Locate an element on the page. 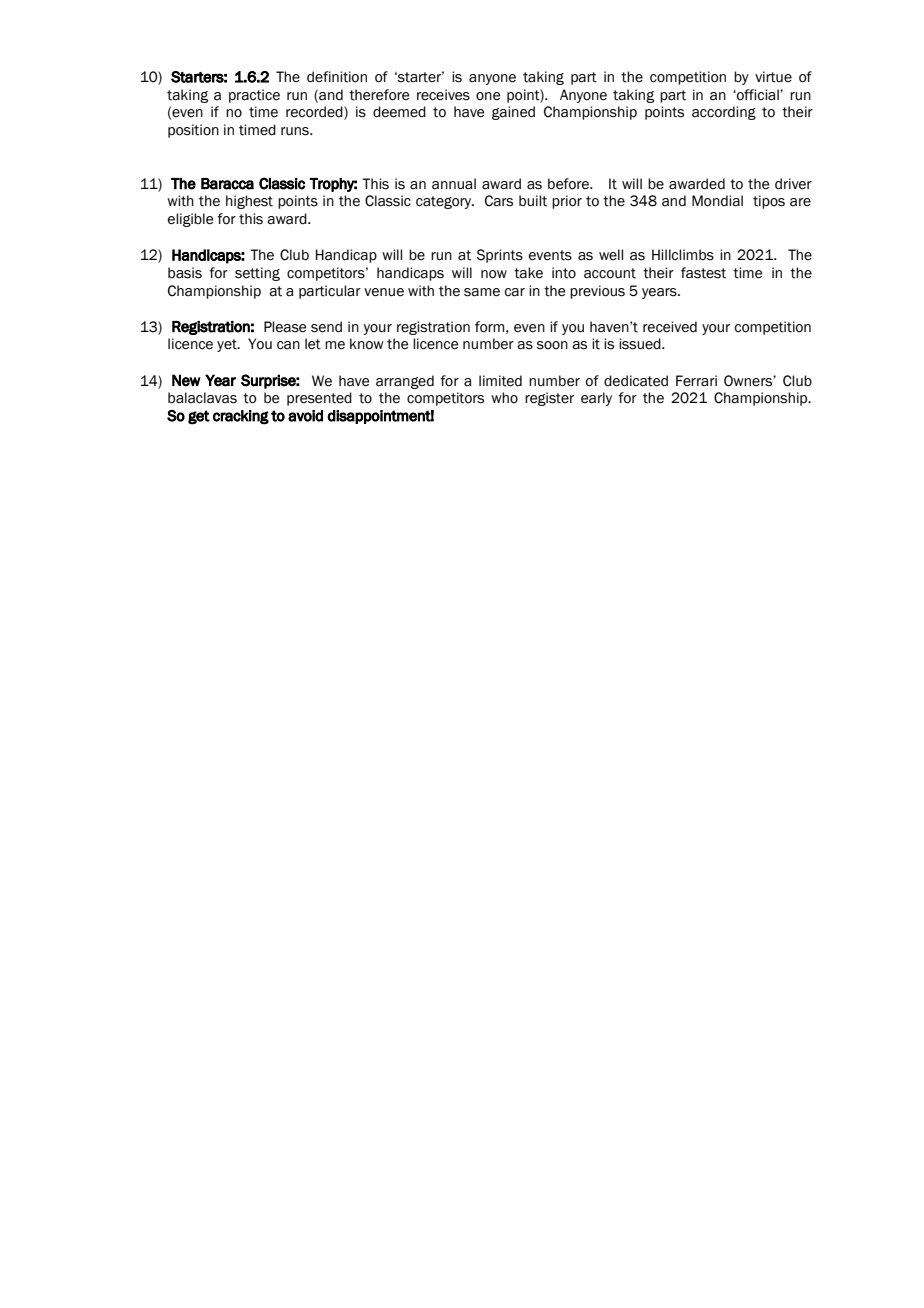 Image resolution: width=924 pixels, height=1308 pixels. fastest is located at coordinates (703, 273).
